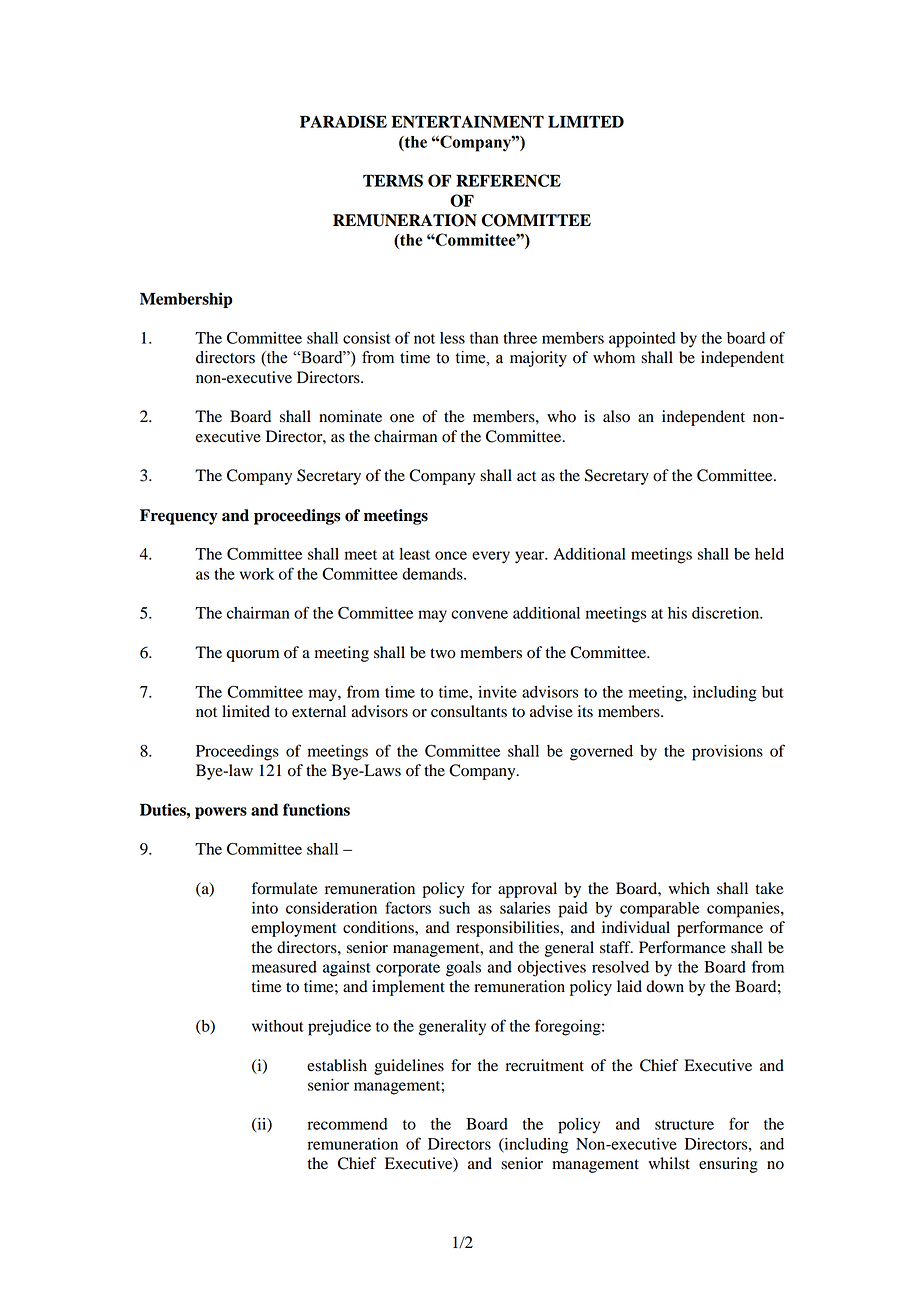 The height and width of the screenshot is (1308, 924). What do you see at coordinates (409, 1067) in the screenshot?
I see `guidelines` at bounding box center [409, 1067].
